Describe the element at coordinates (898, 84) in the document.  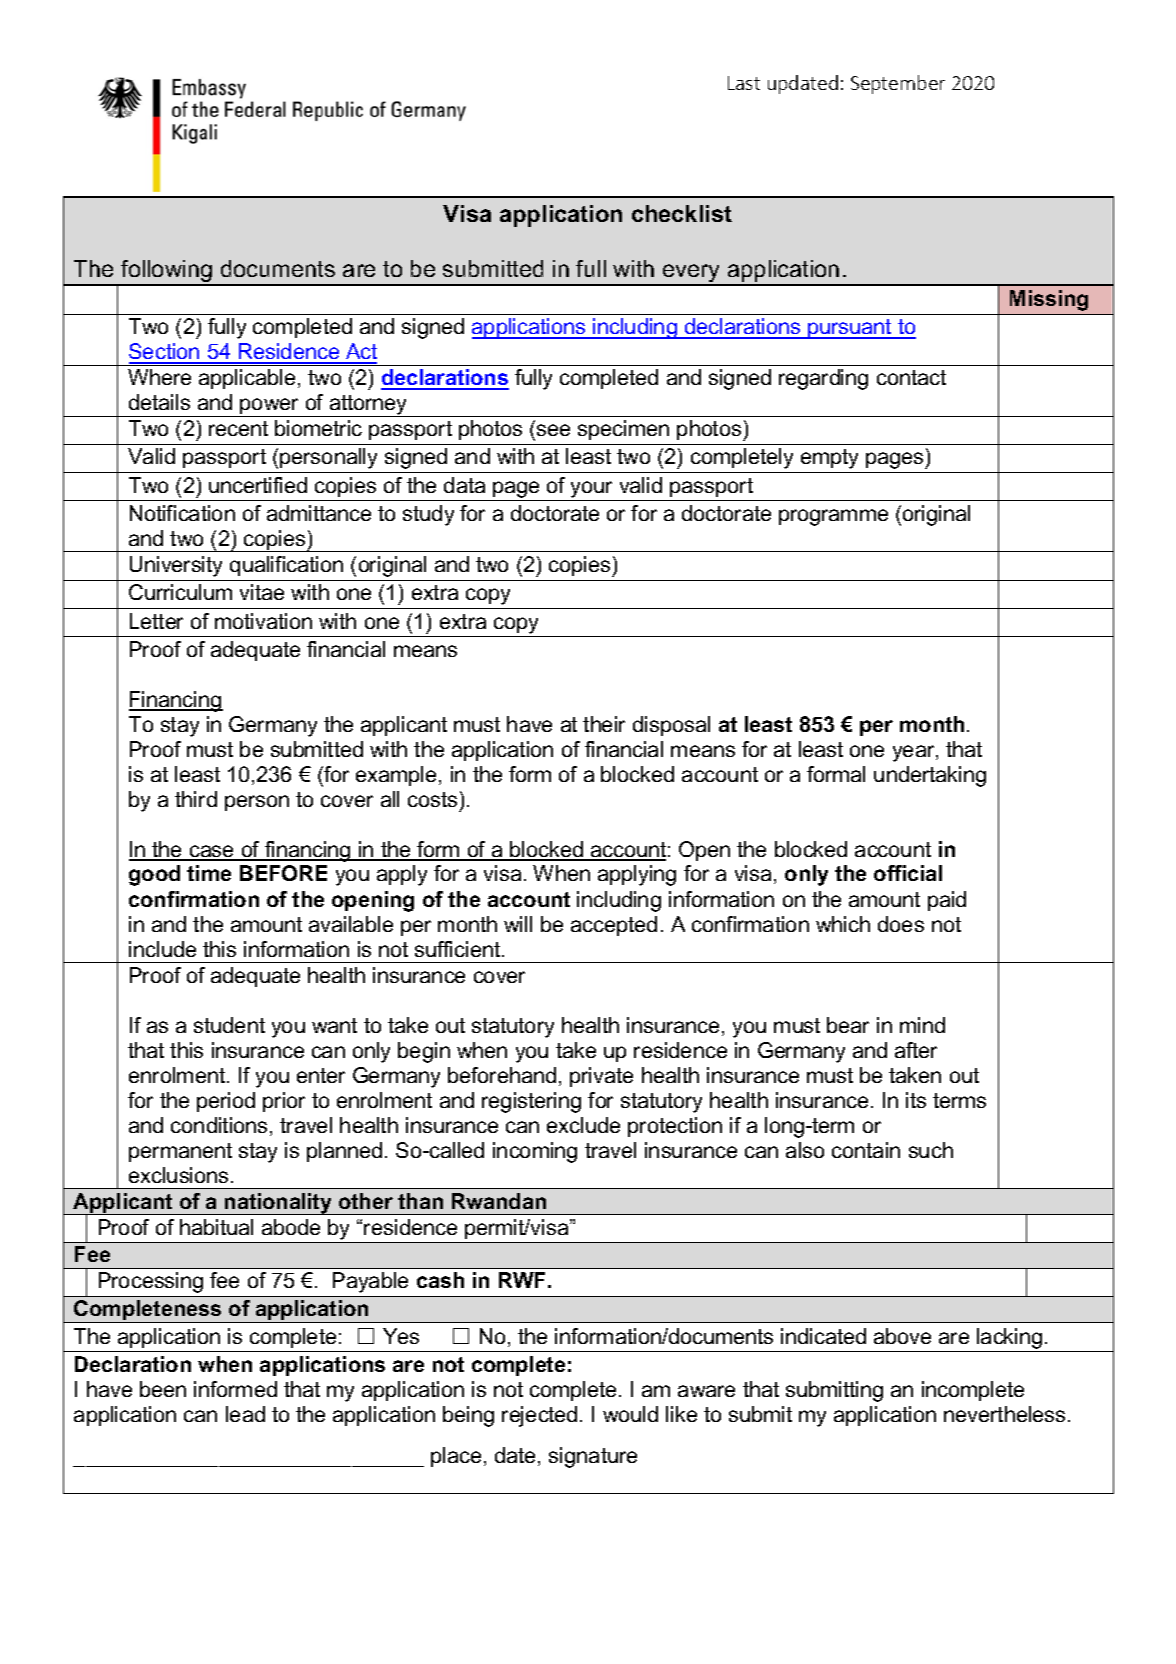
I see `September` at that location.
